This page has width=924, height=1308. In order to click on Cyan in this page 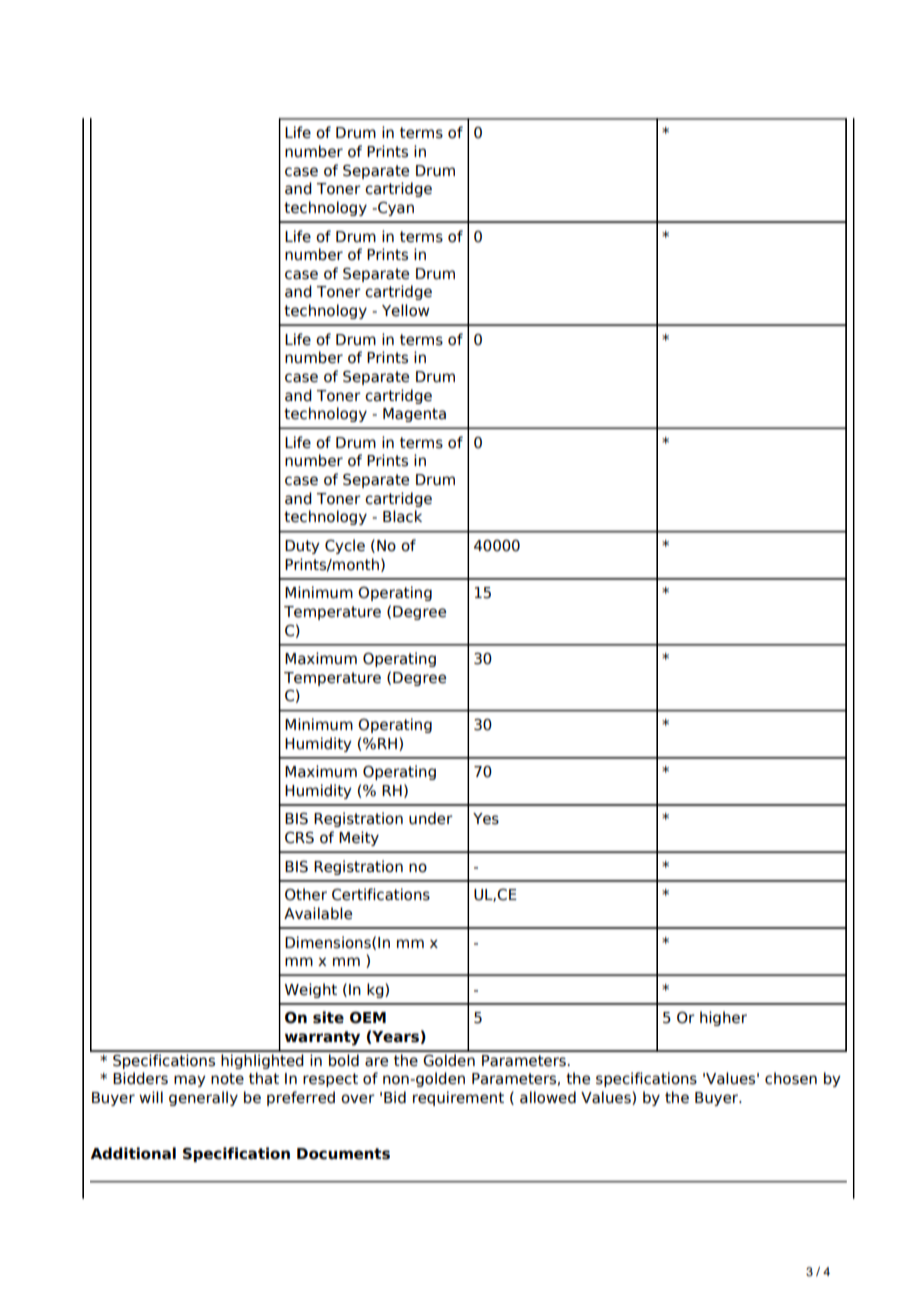, I will do `click(395, 209)`.
